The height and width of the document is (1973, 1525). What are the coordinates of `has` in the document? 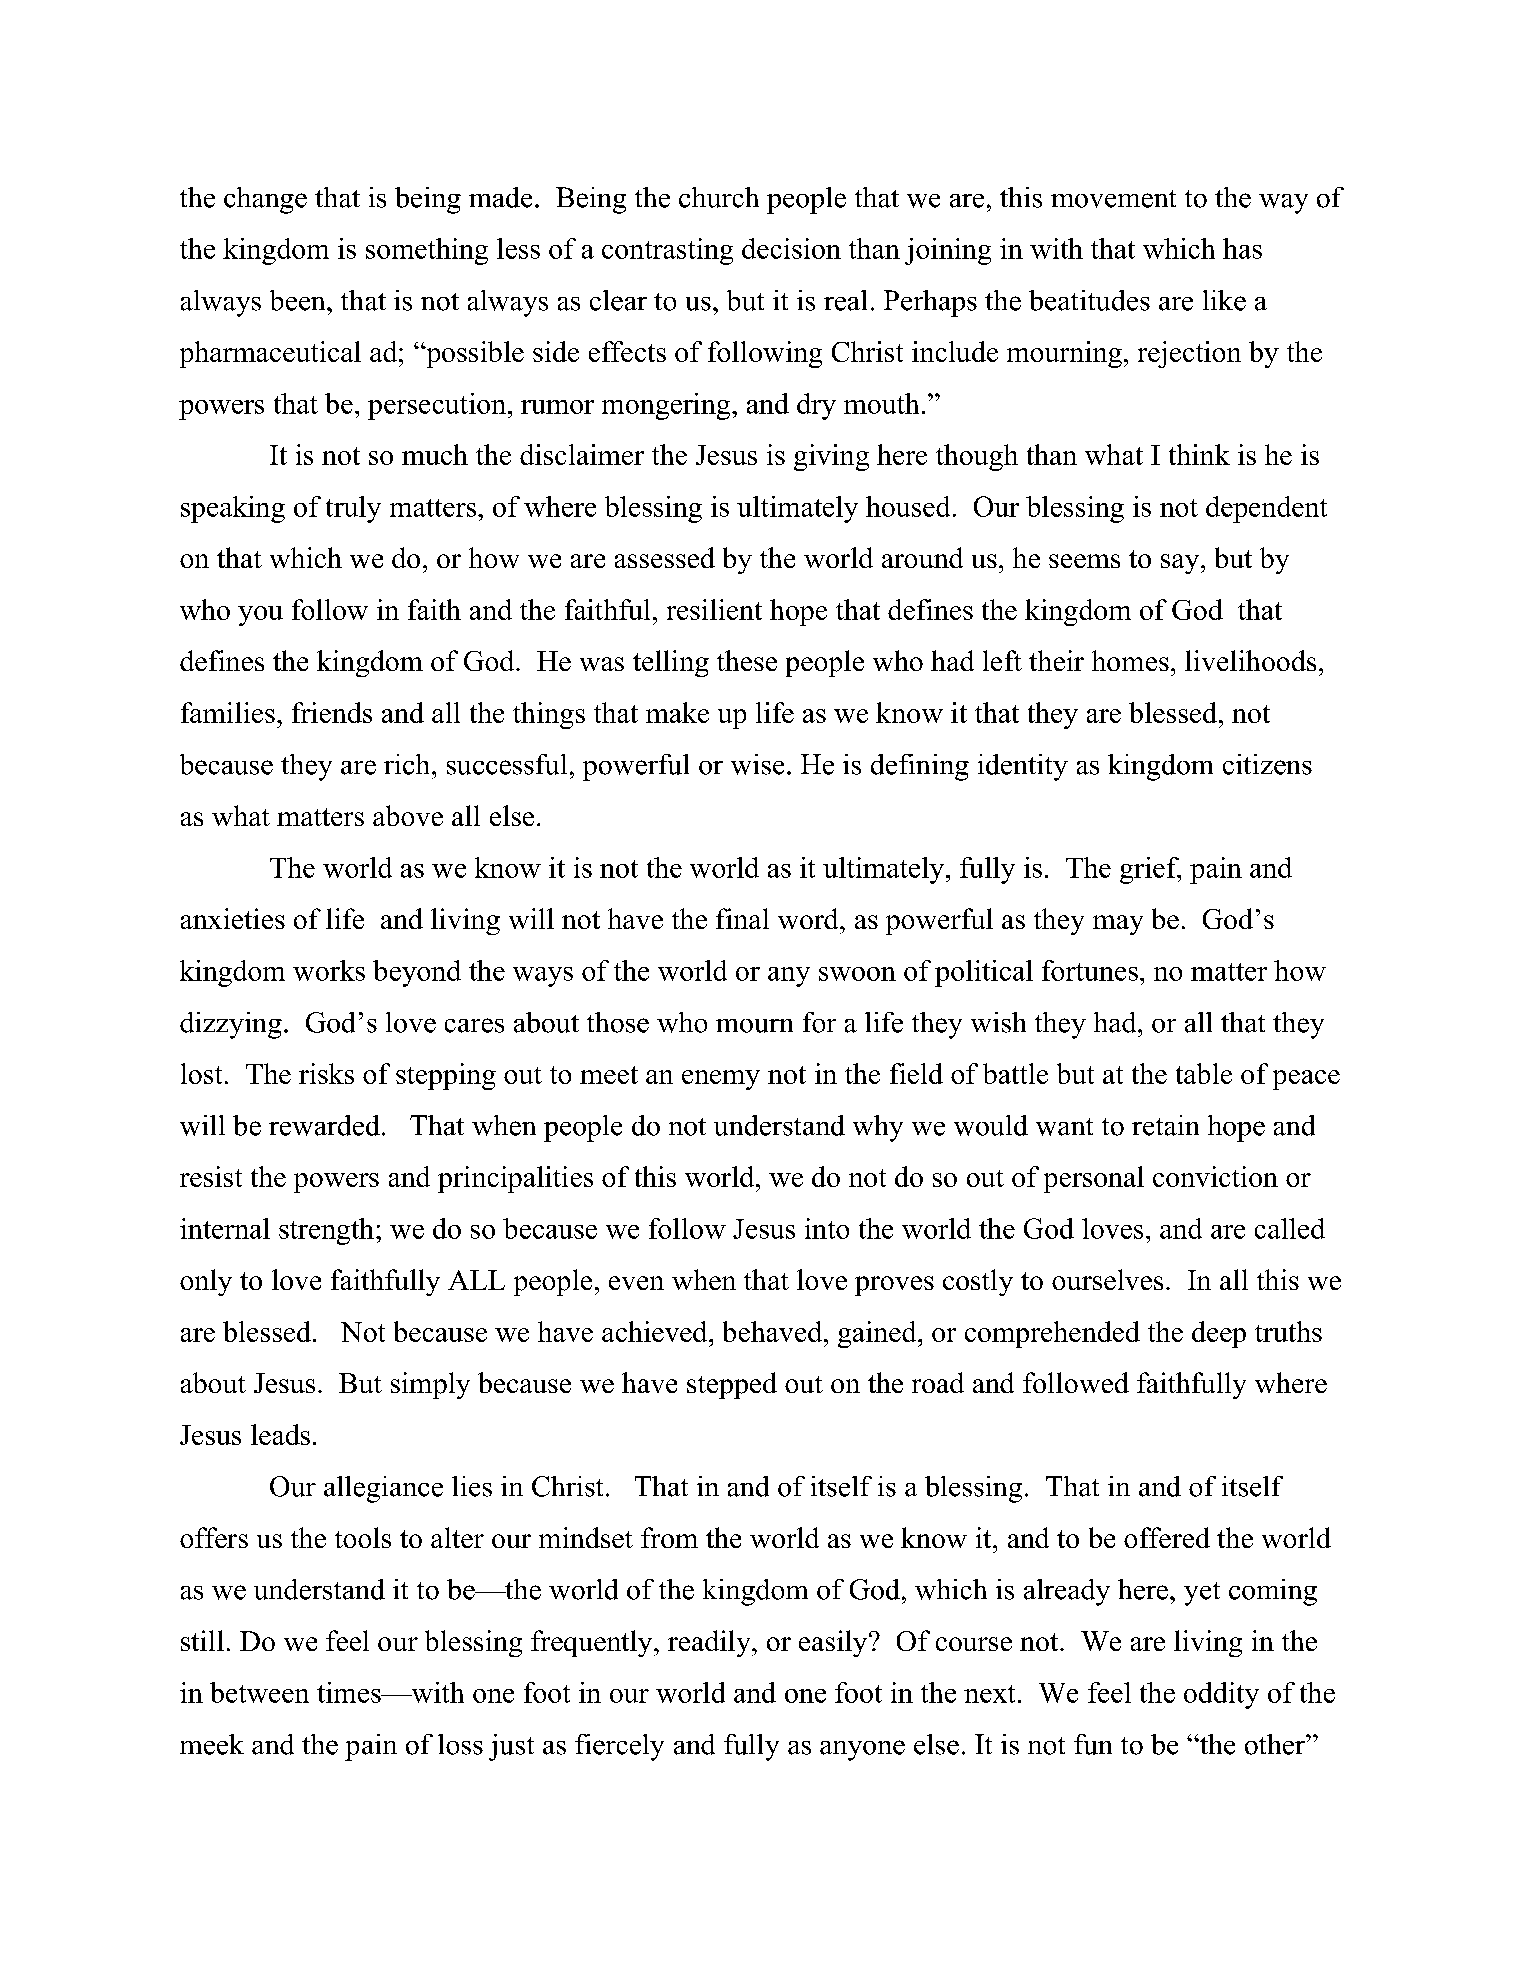 It's located at (1242, 248).
